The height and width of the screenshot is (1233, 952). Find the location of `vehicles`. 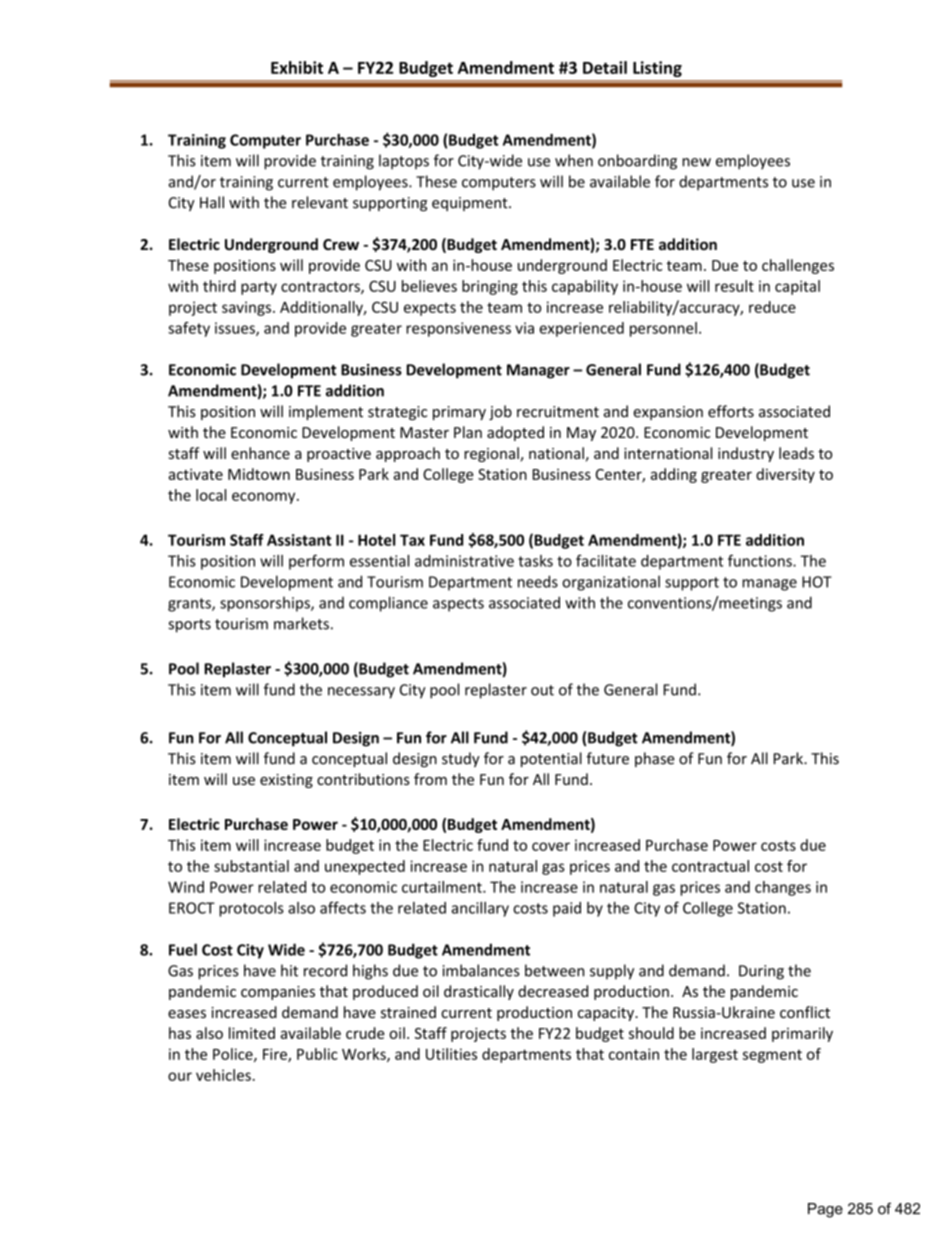

vehicles is located at coordinates (223, 1075).
